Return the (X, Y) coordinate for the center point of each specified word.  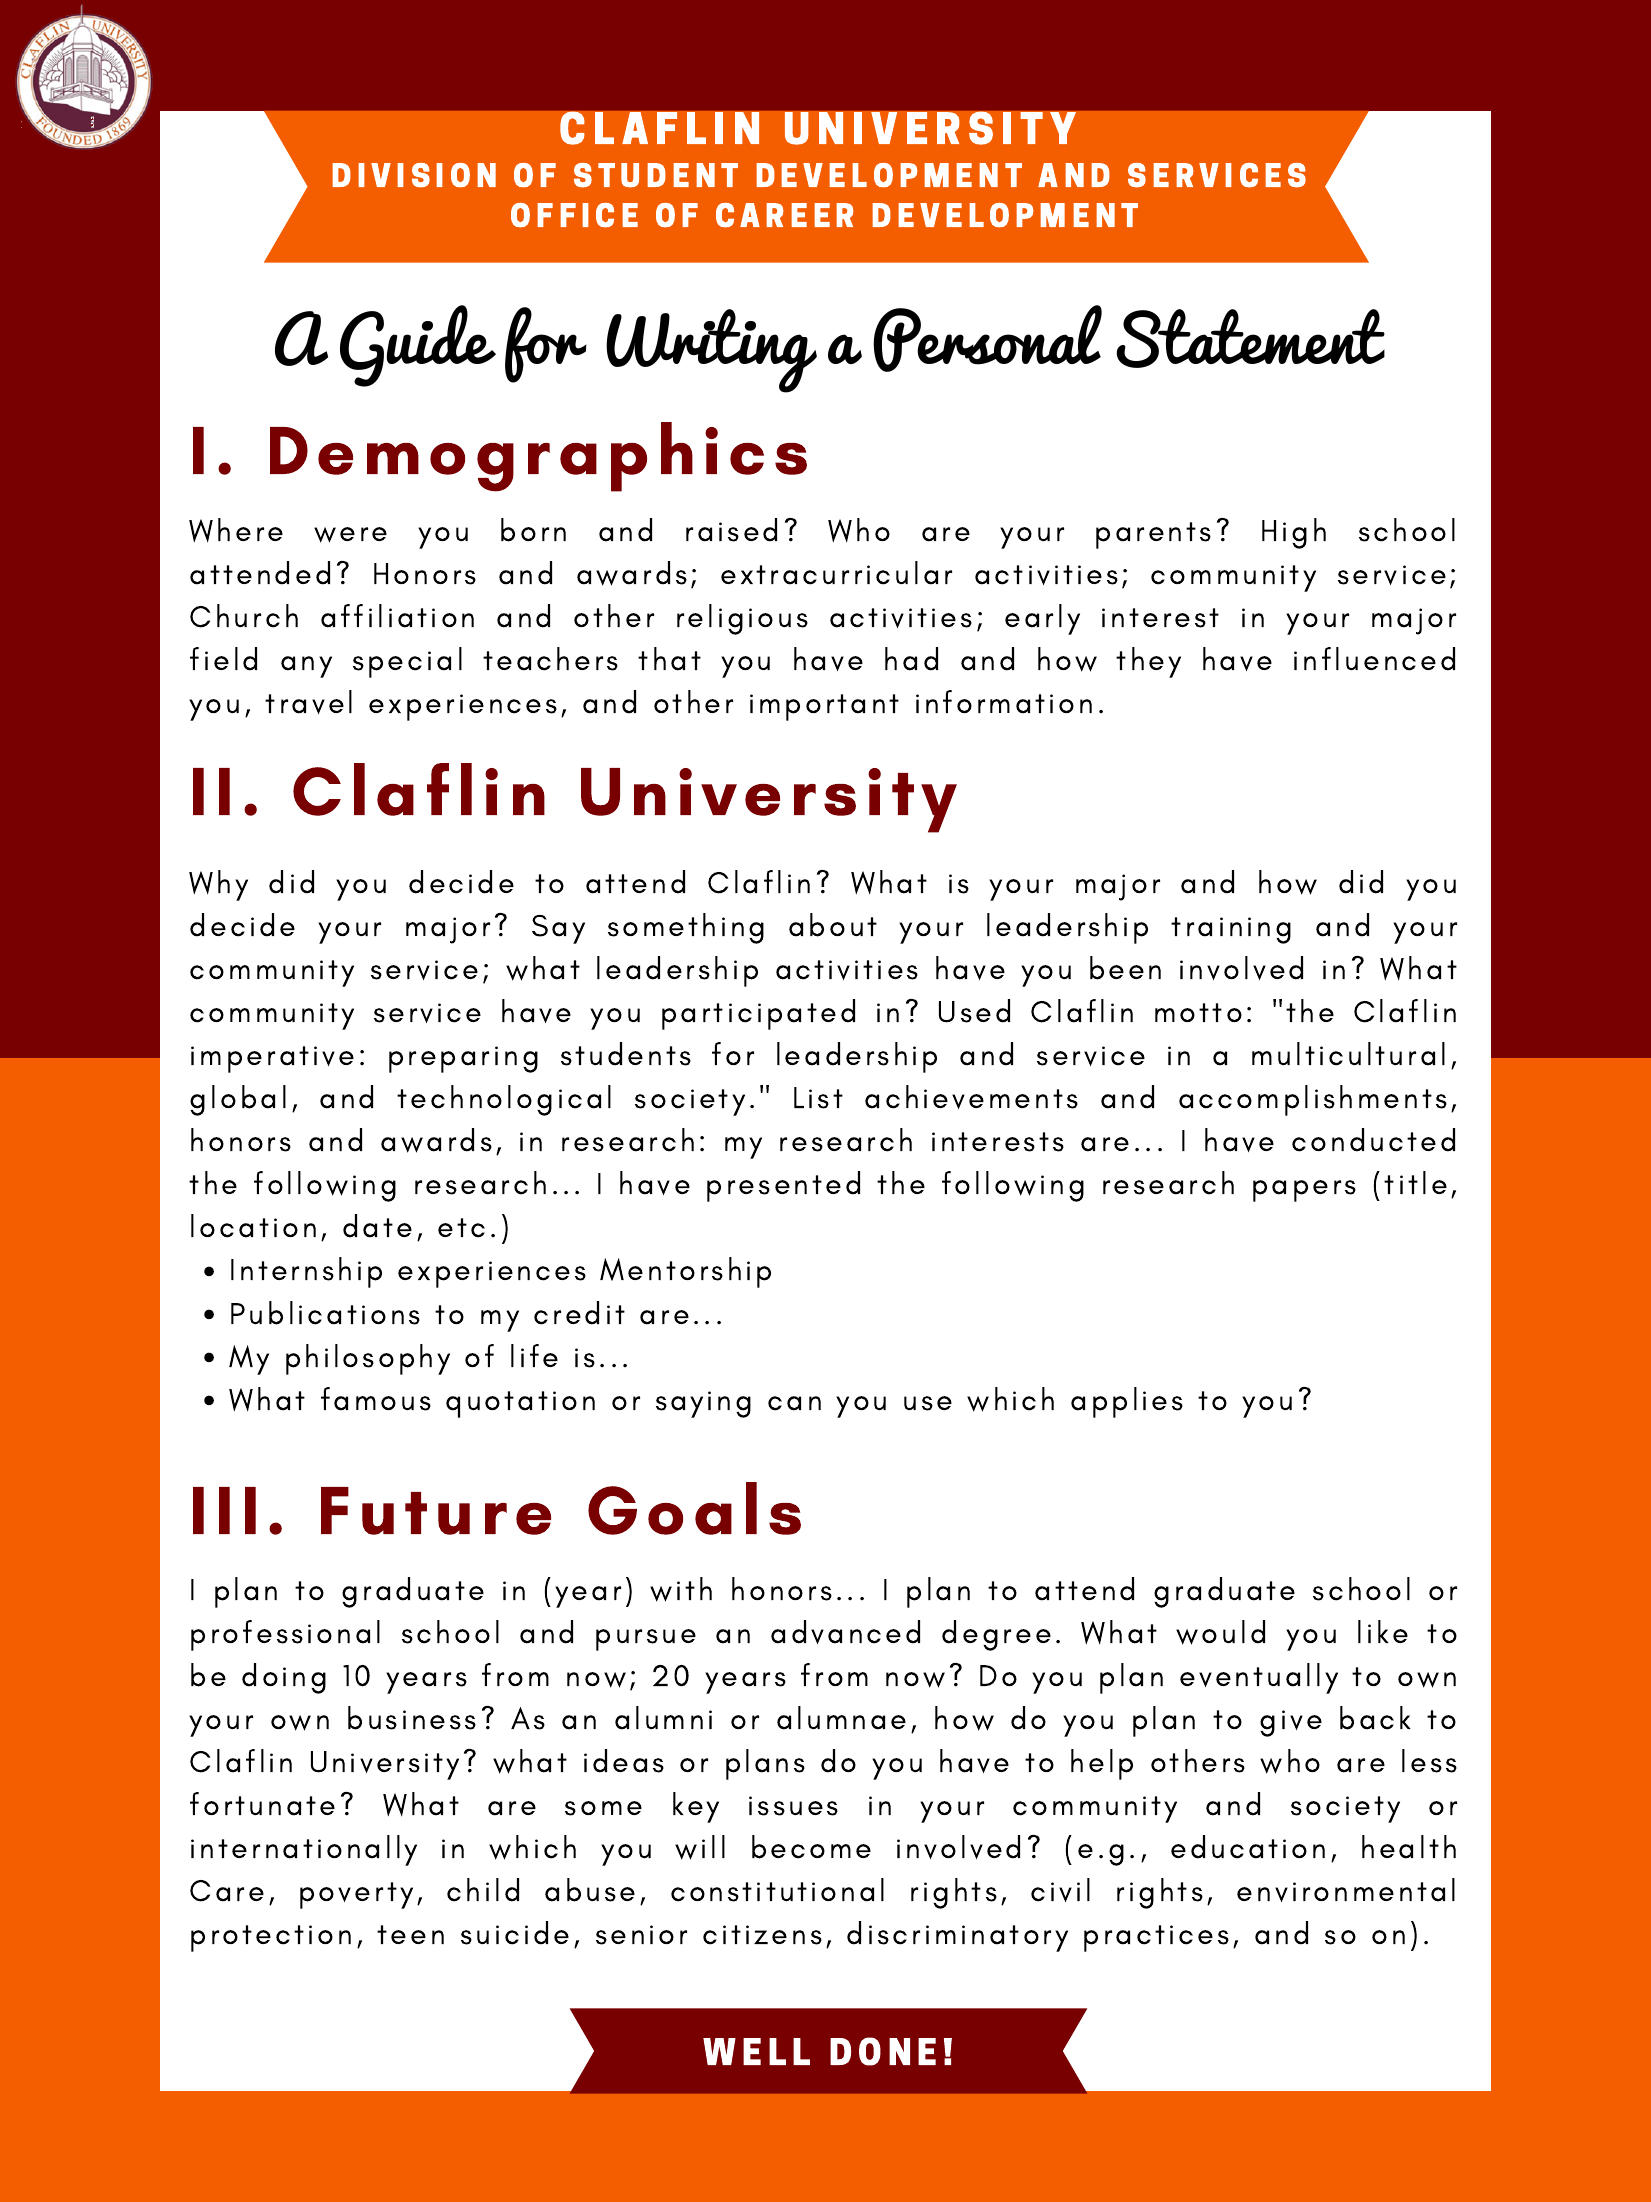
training (1231, 930)
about (833, 925)
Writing (711, 351)
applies (1127, 1402)
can (794, 1403)
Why (218, 885)
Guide (418, 346)
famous (376, 1399)
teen (410, 1934)
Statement (1250, 338)
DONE (883, 2051)
